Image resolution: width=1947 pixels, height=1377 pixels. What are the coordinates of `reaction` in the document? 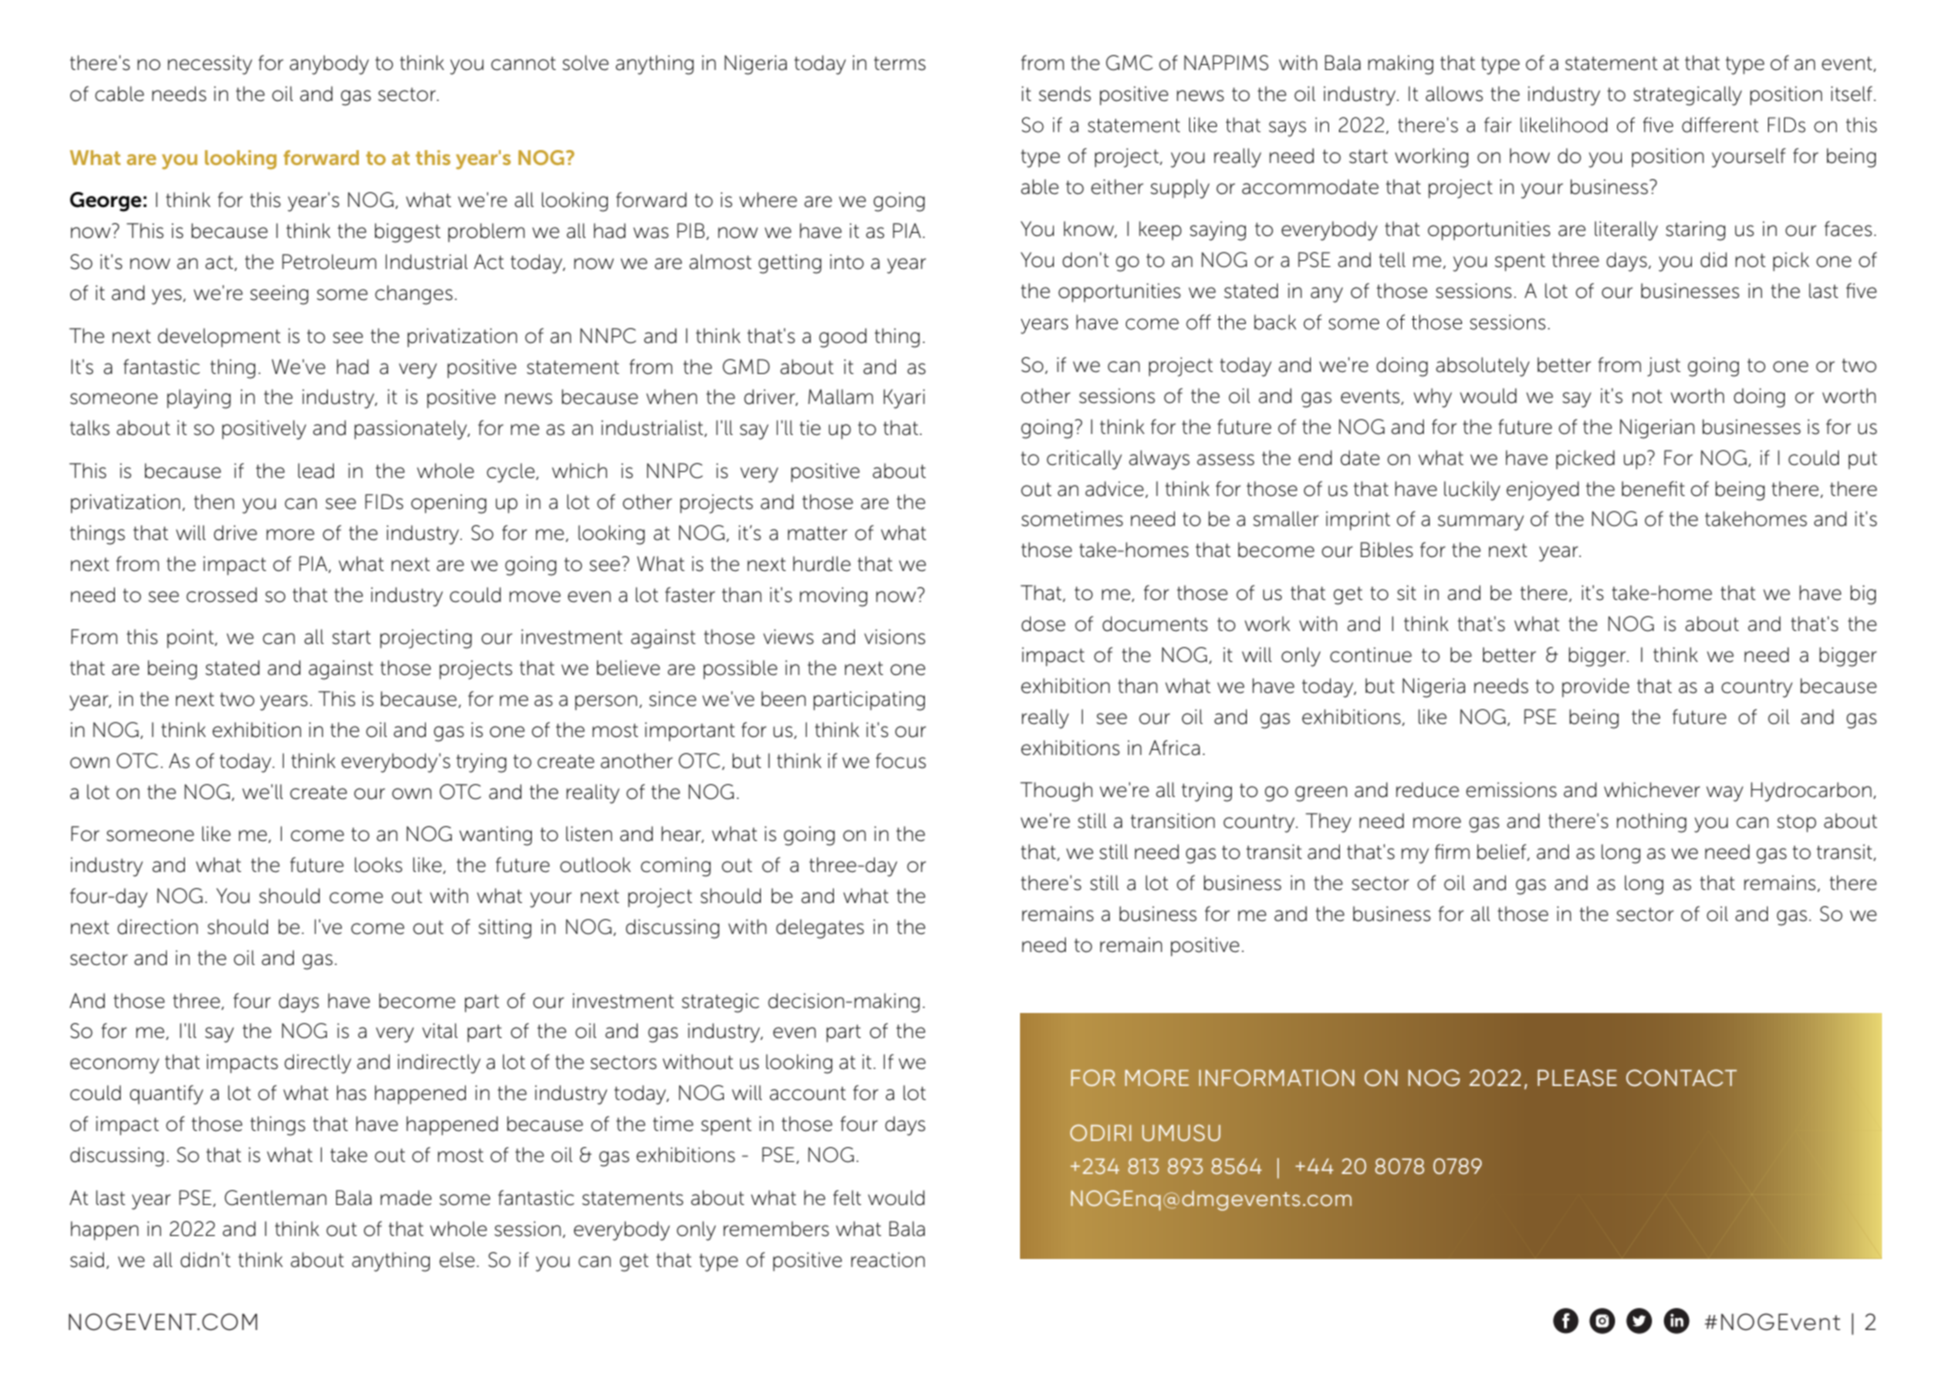 It's located at (888, 1260).
